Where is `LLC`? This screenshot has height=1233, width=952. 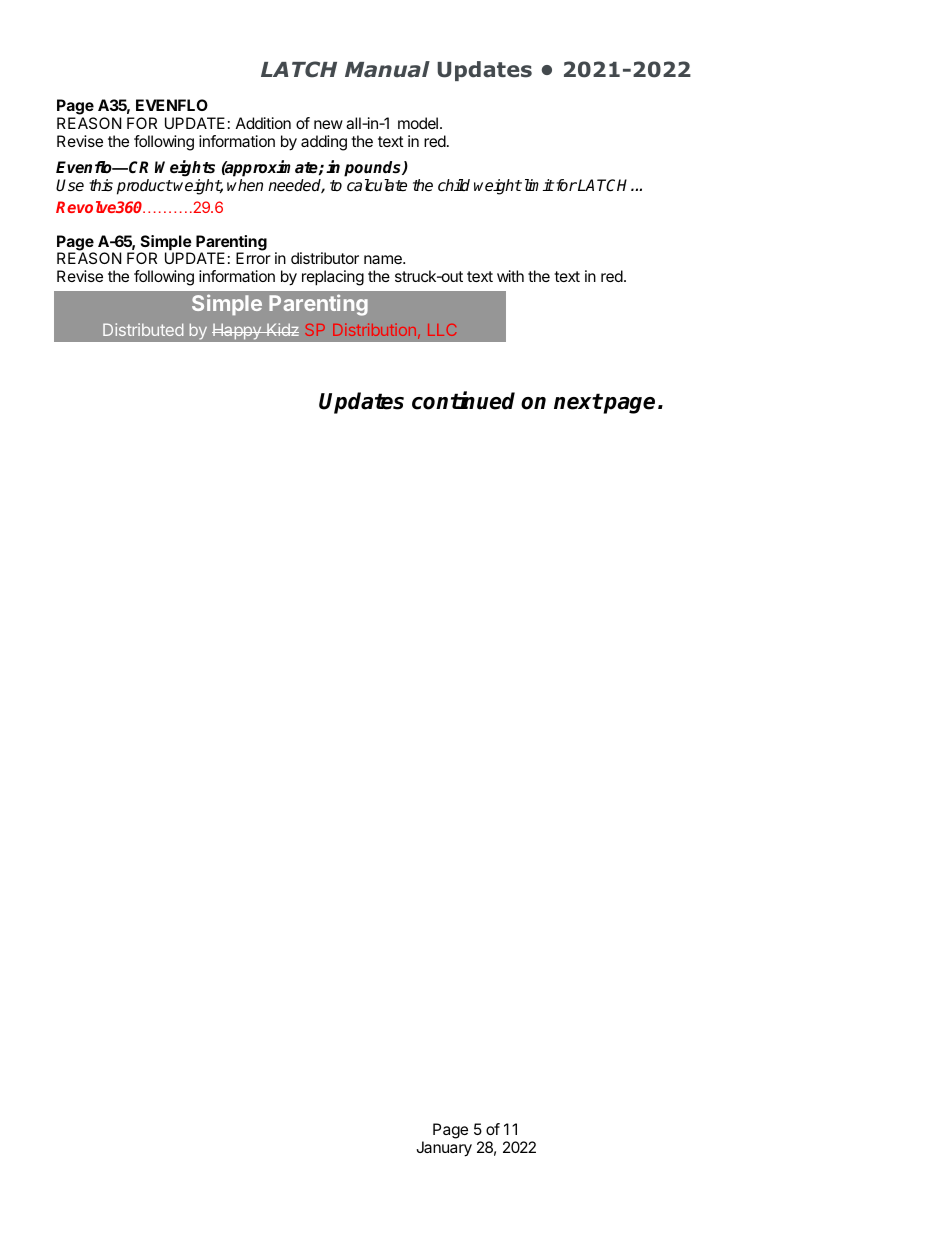 LLC is located at coordinates (442, 330).
